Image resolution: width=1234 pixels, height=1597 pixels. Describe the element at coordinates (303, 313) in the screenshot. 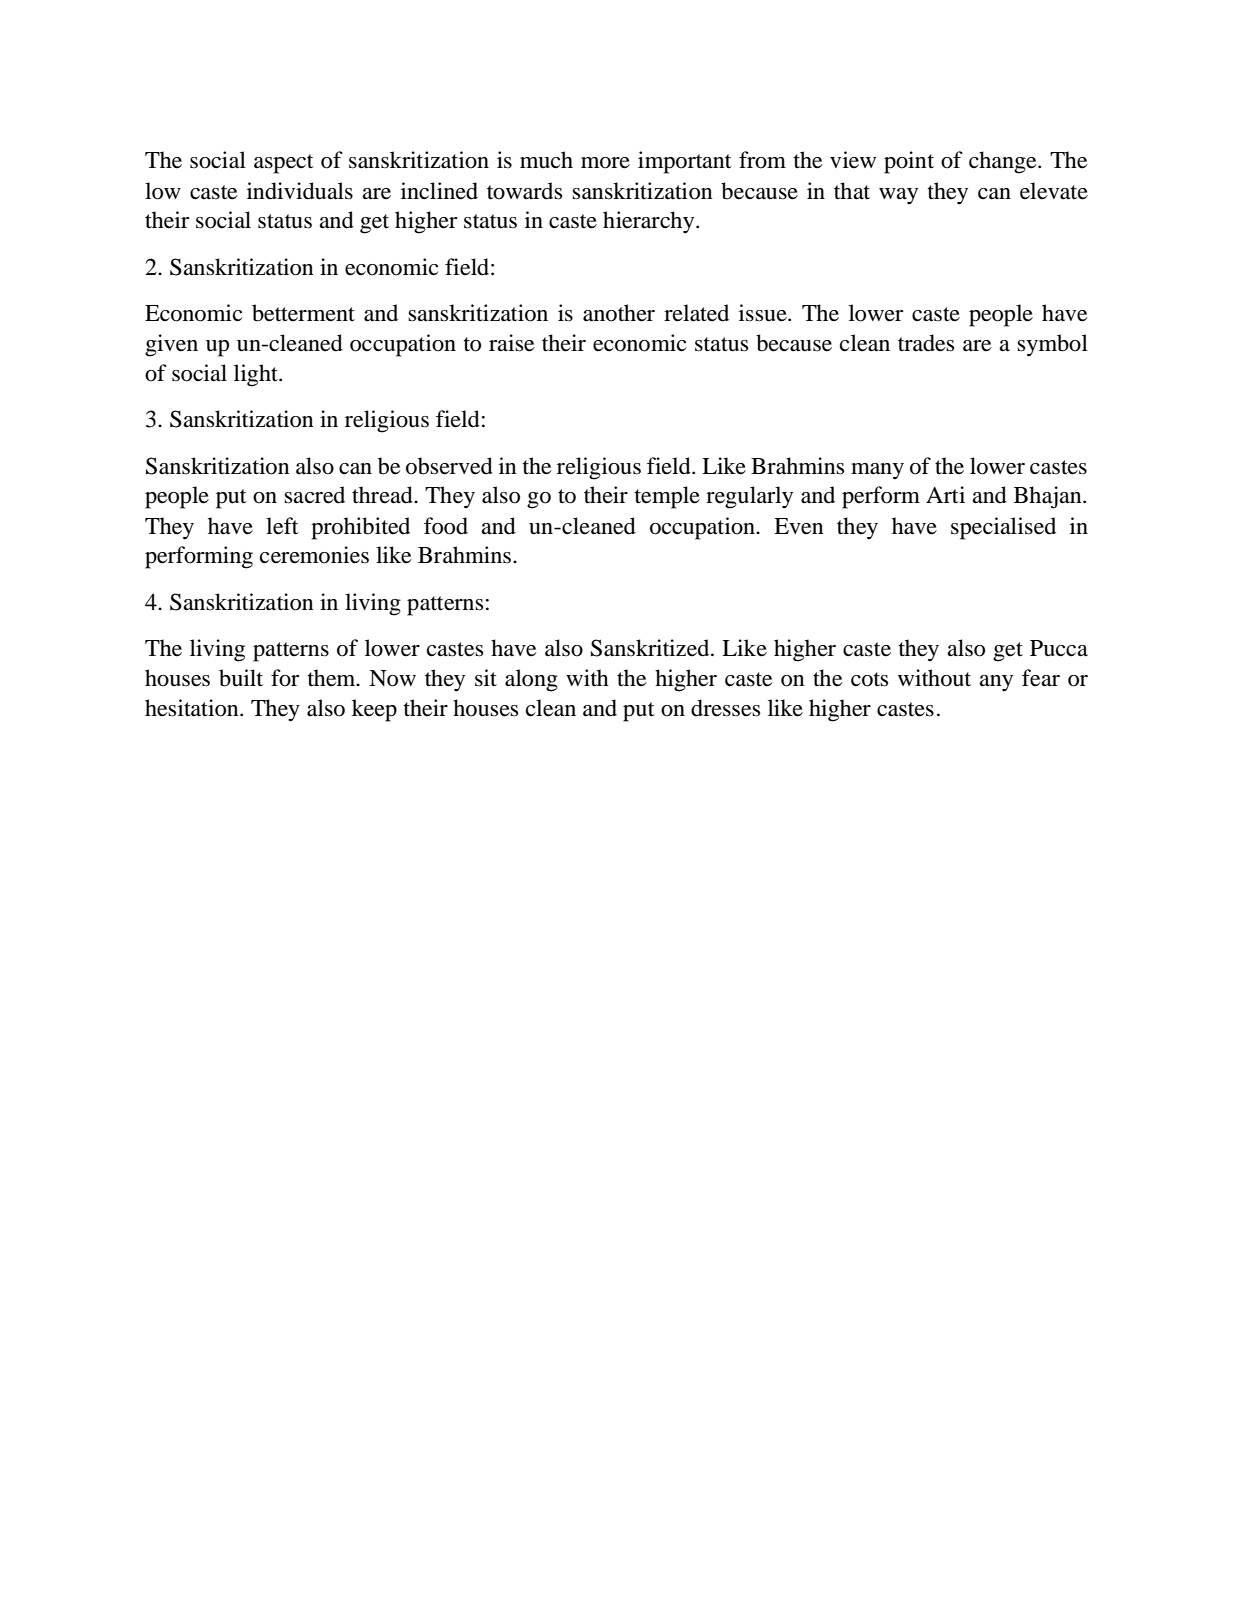

I see `betterment` at that location.
